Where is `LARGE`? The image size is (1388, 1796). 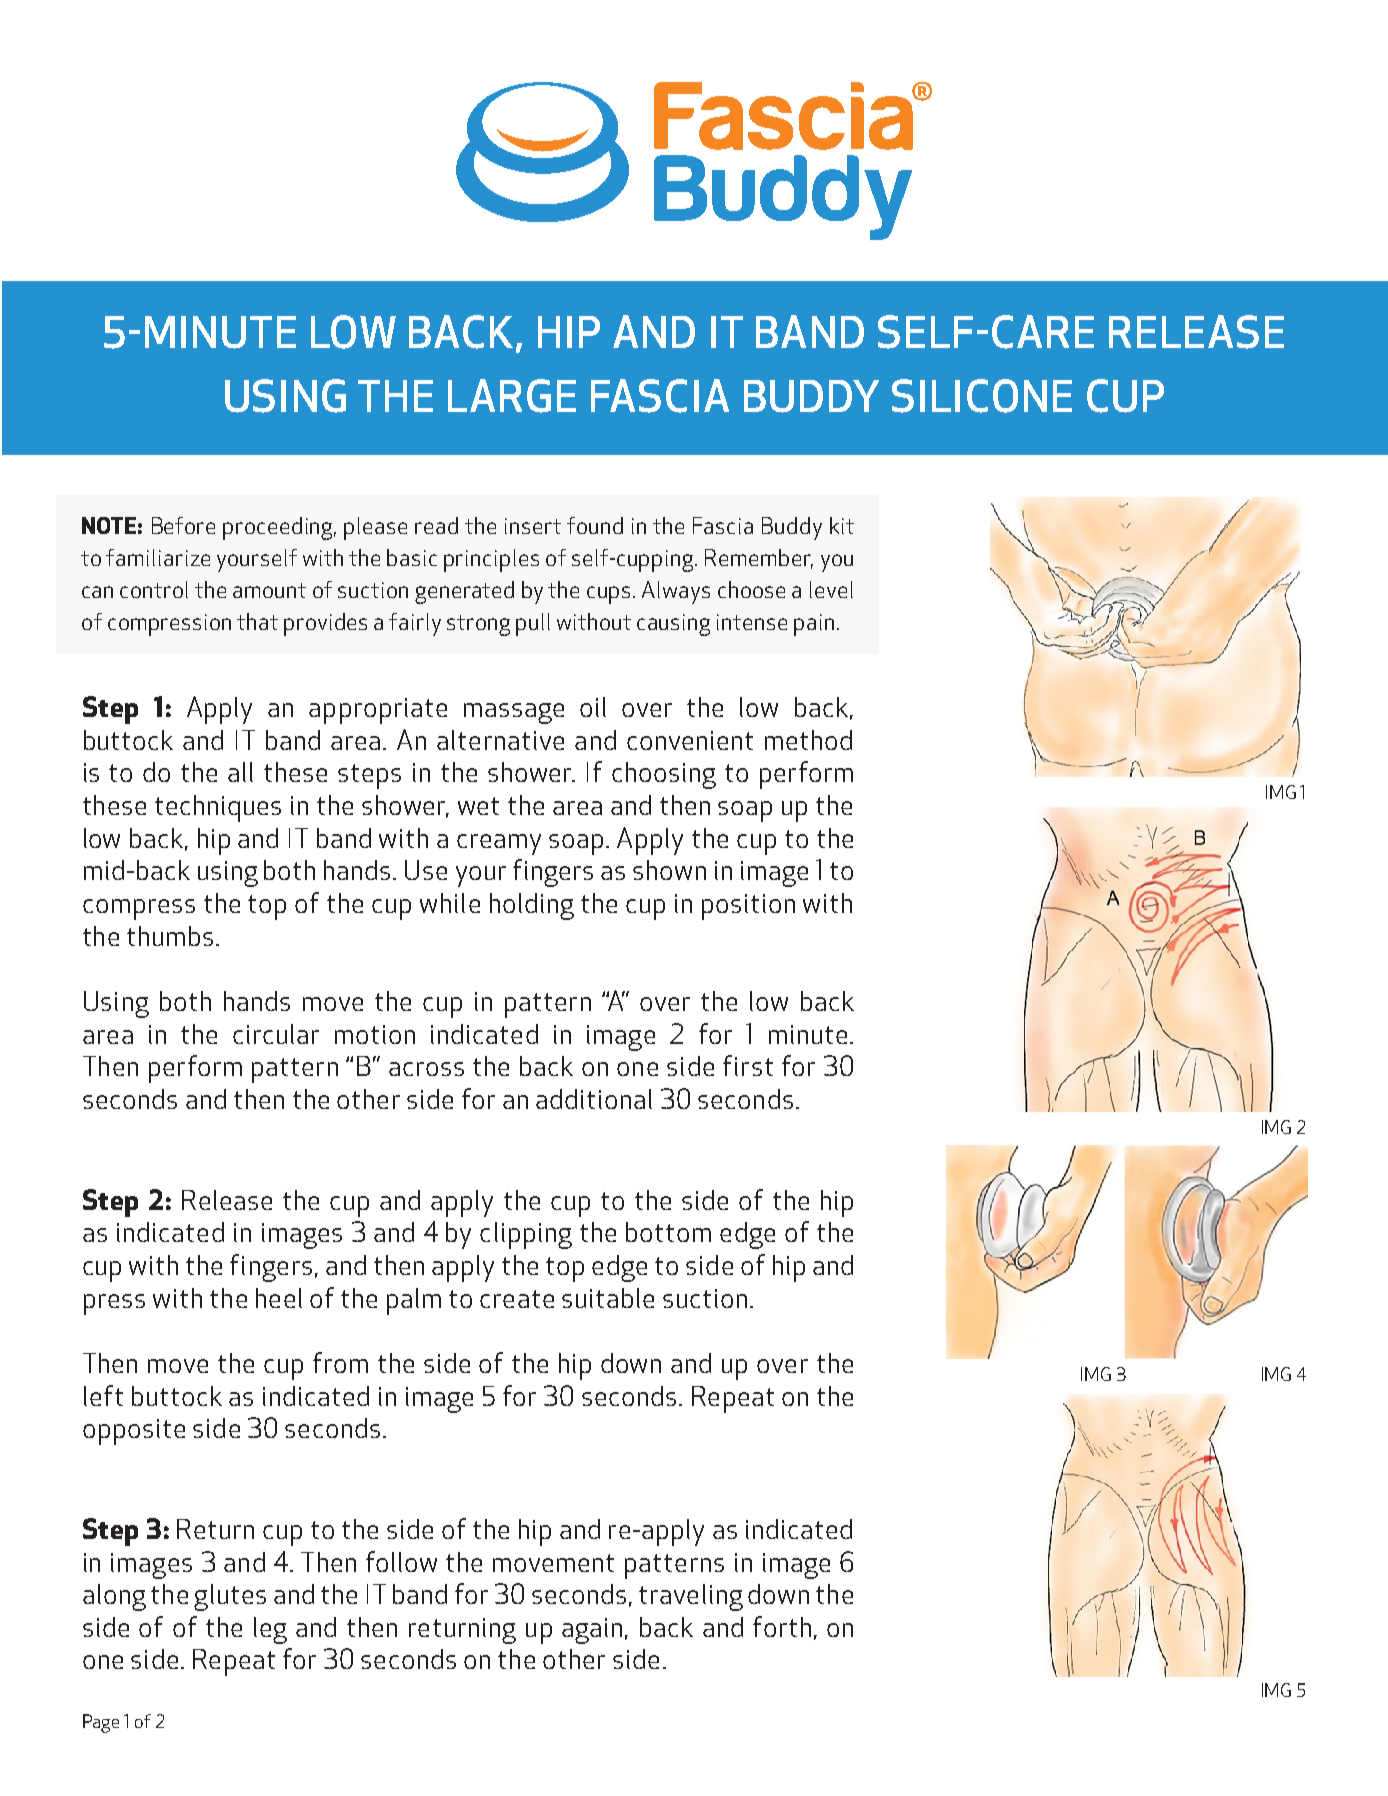 LARGE is located at coordinates (512, 396).
